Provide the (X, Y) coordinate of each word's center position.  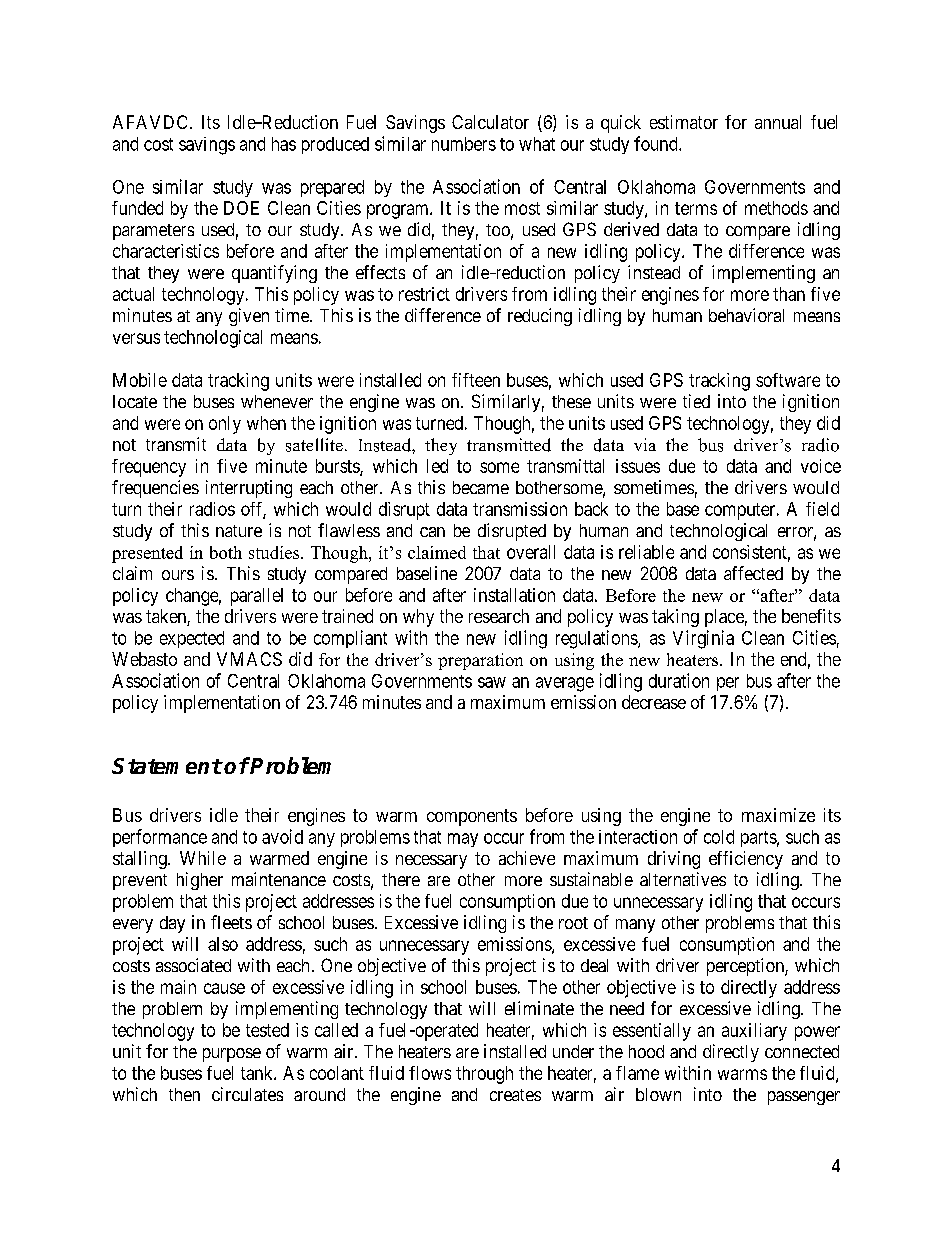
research (499, 616)
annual (778, 122)
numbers (464, 144)
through (484, 1075)
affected (753, 573)
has (284, 144)
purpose (232, 1055)
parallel (257, 597)
